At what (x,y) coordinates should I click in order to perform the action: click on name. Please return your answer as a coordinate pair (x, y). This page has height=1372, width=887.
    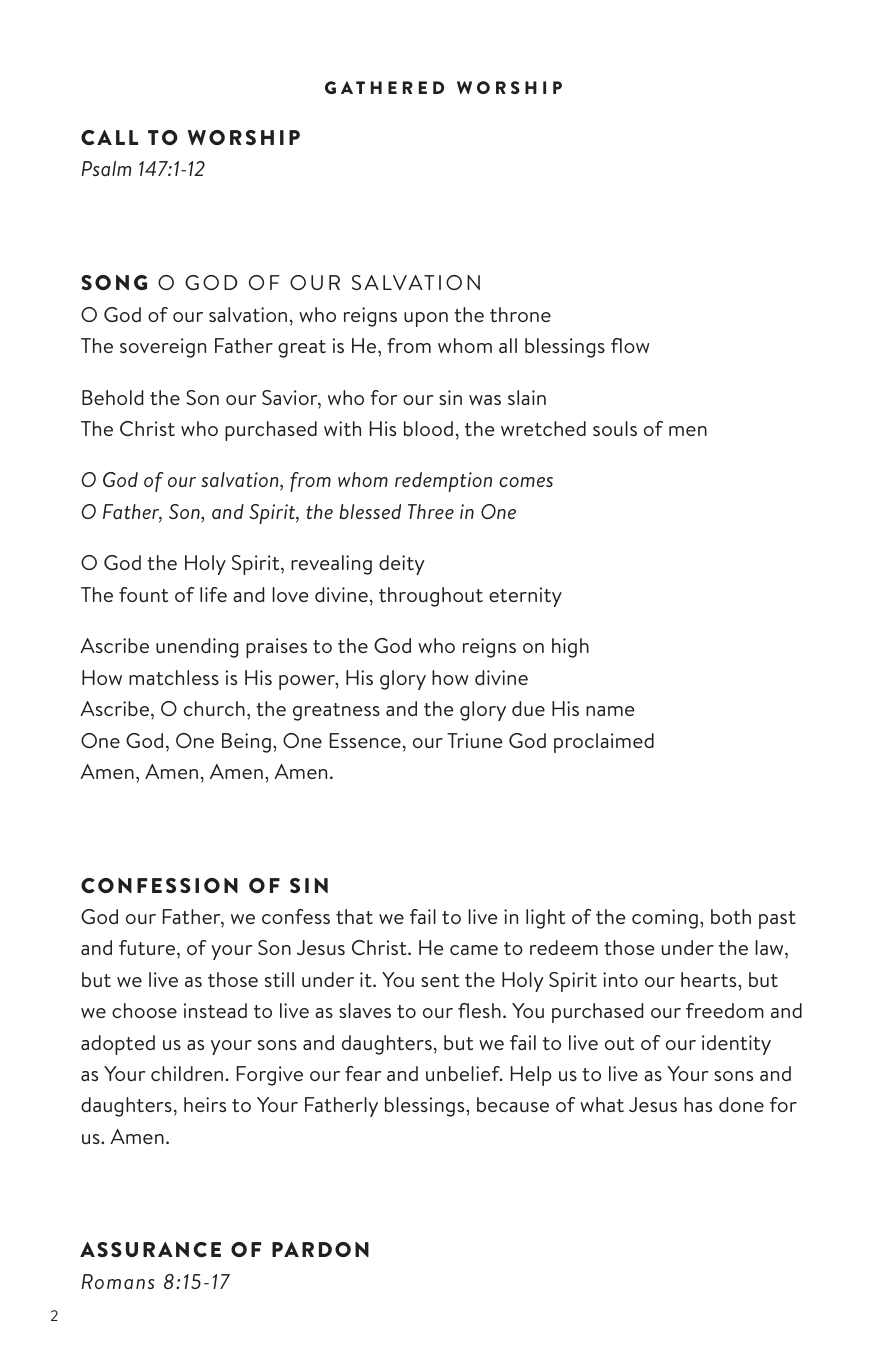
    Looking at the image, I should click on (610, 711).
